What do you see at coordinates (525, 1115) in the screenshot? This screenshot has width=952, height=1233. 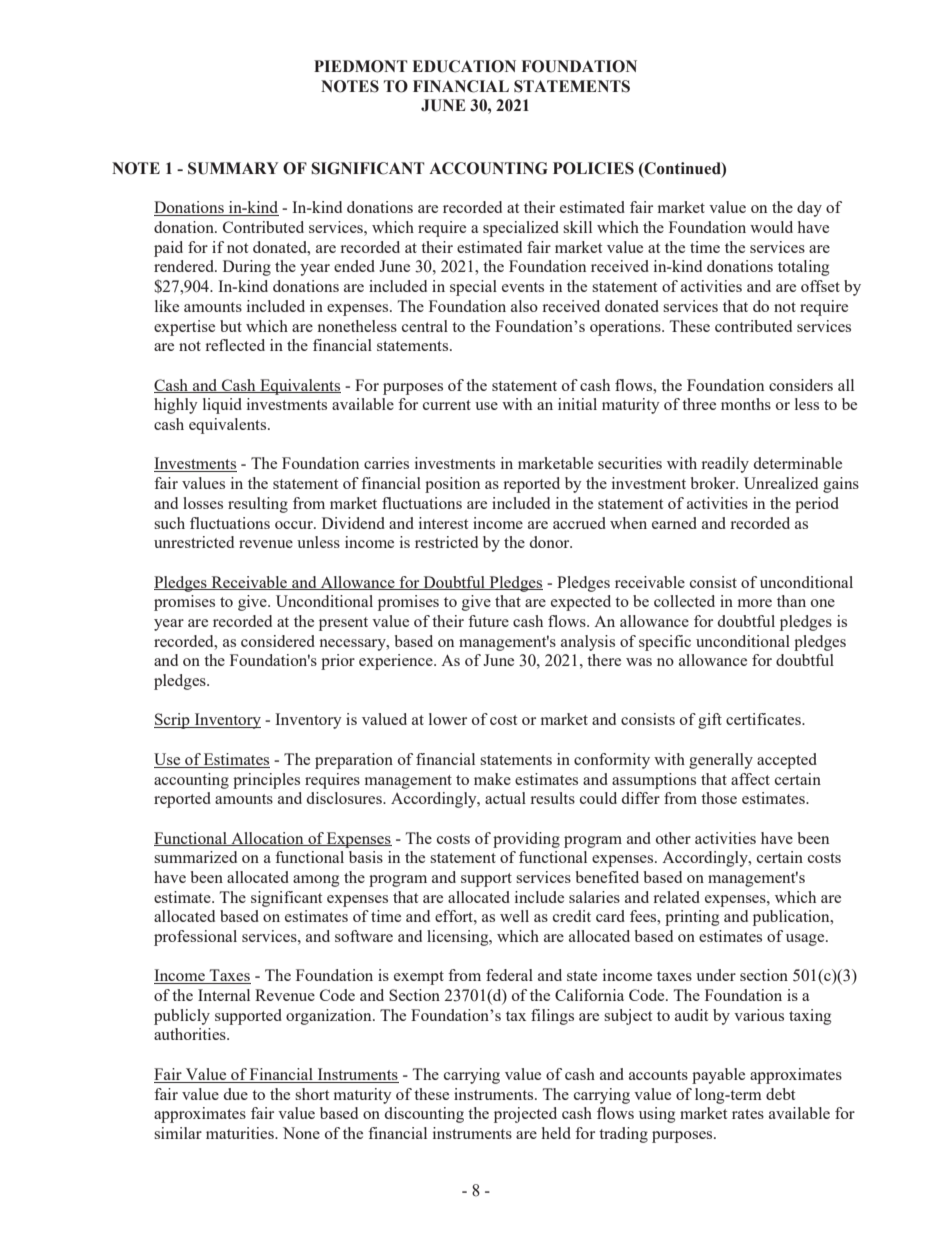 I see `projected` at bounding box center [525, 1115].
